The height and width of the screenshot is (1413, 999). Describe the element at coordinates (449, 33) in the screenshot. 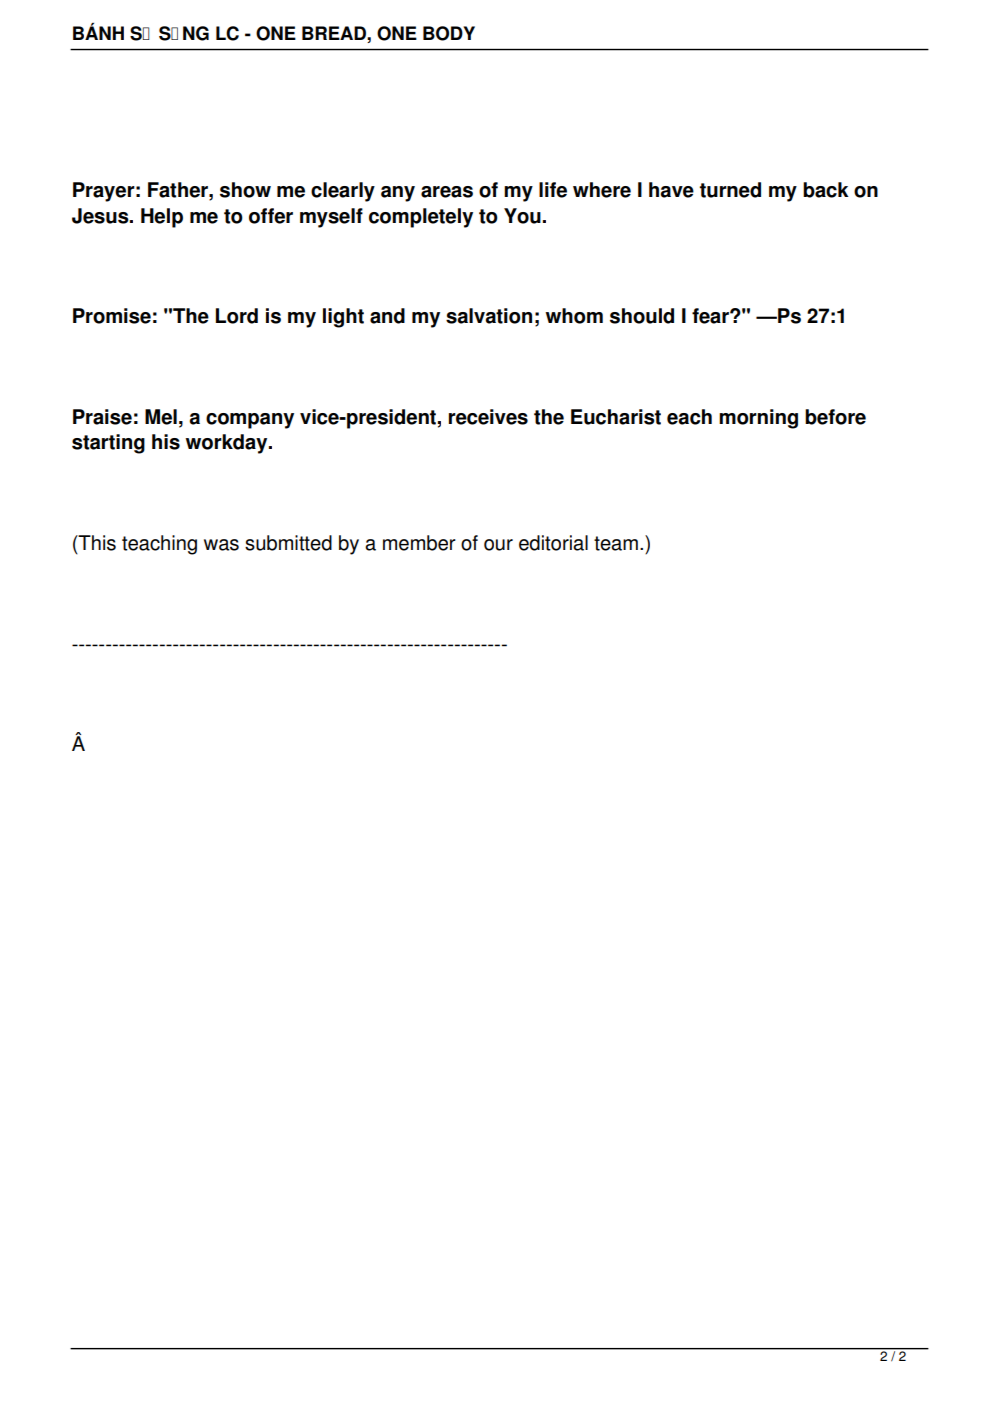

I see `BODY` at that location.
